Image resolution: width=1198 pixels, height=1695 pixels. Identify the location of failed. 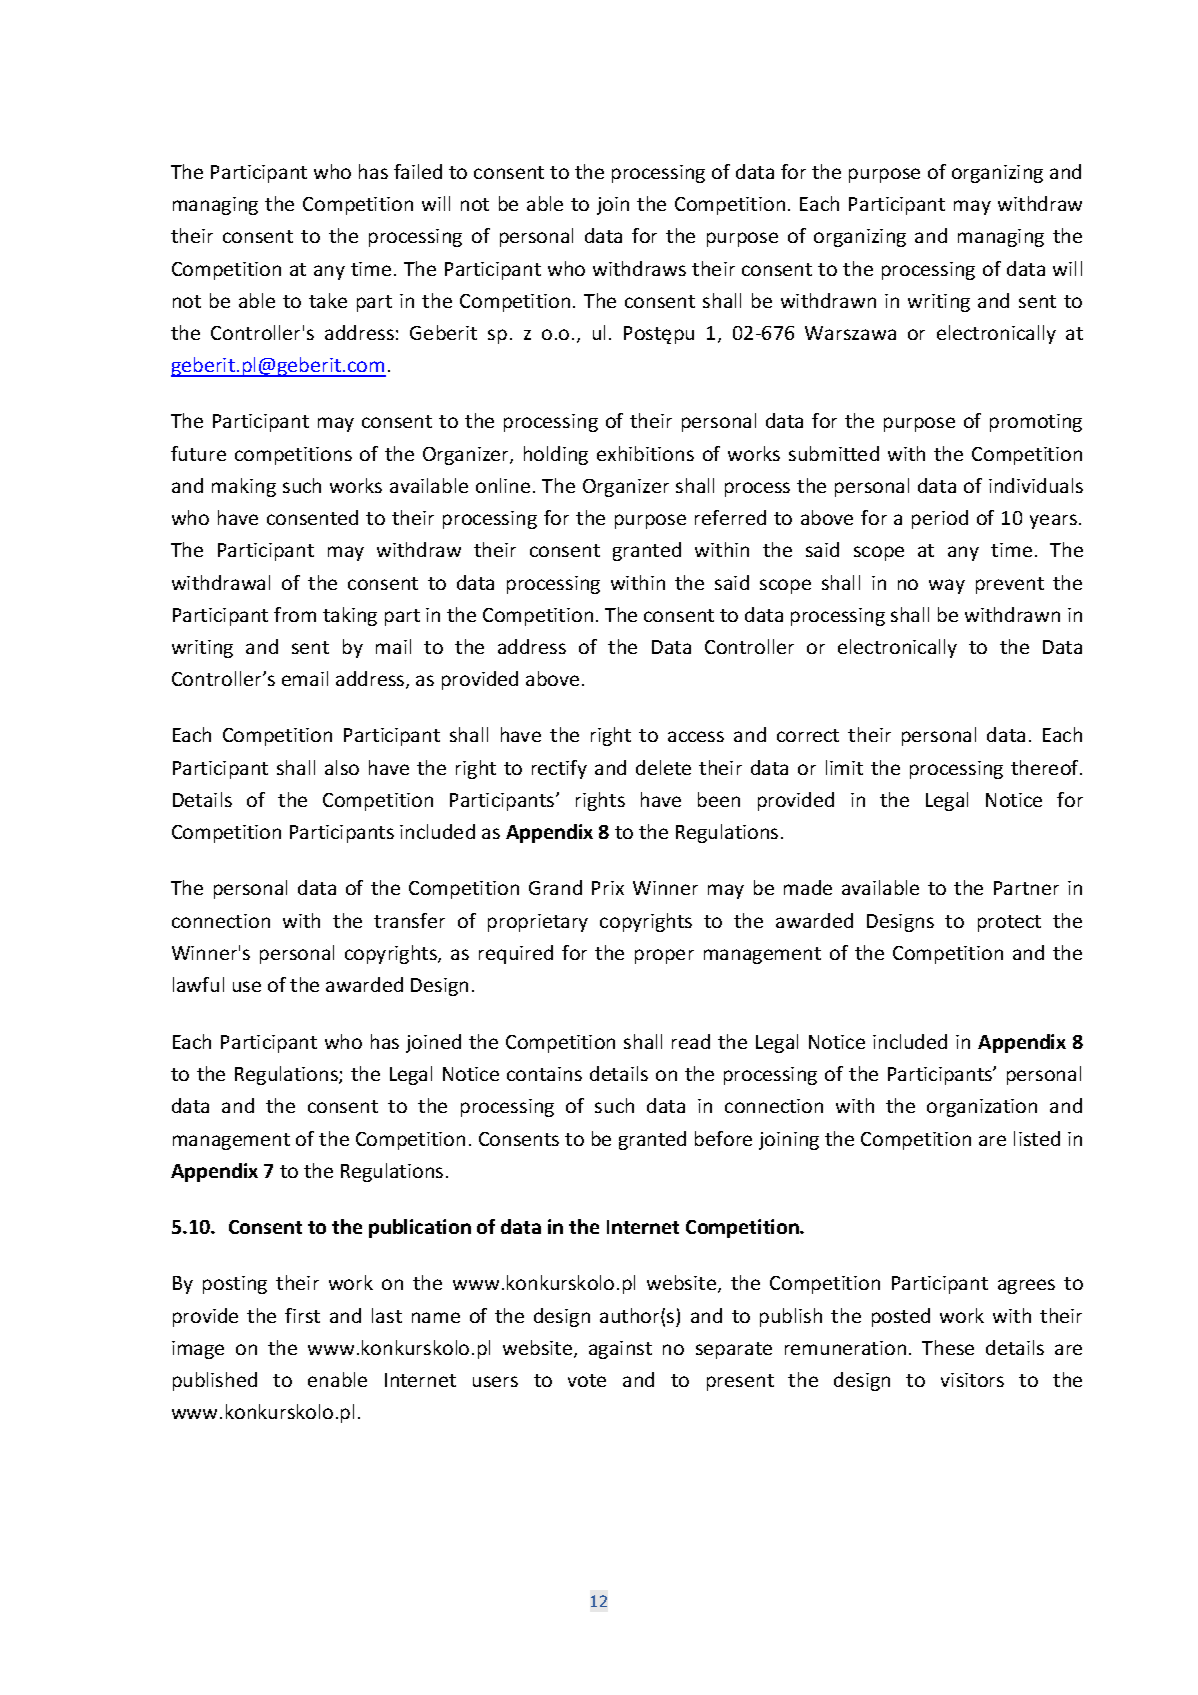
(418, 171).
